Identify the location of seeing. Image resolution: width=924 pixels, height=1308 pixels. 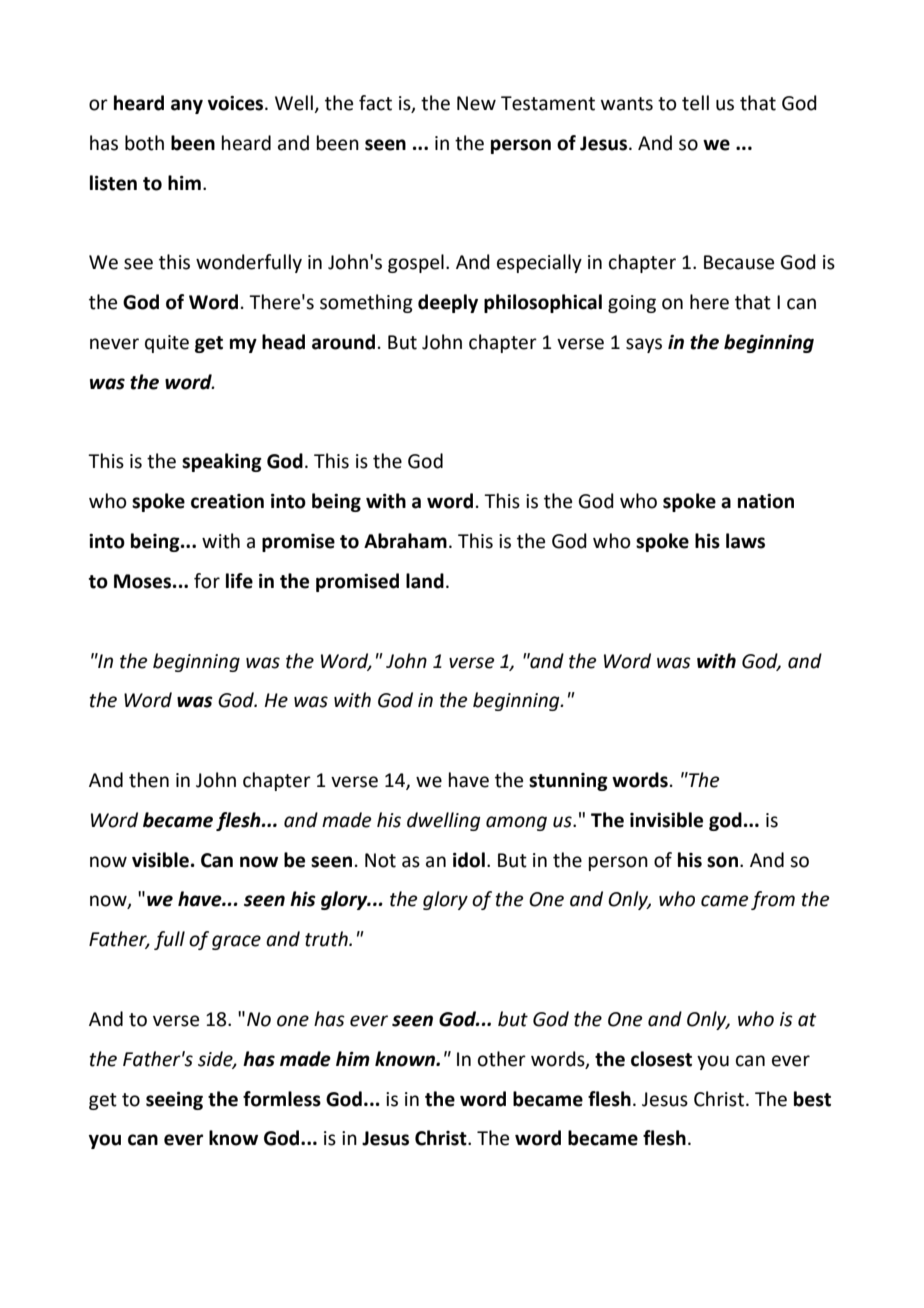
(174, 1101).
